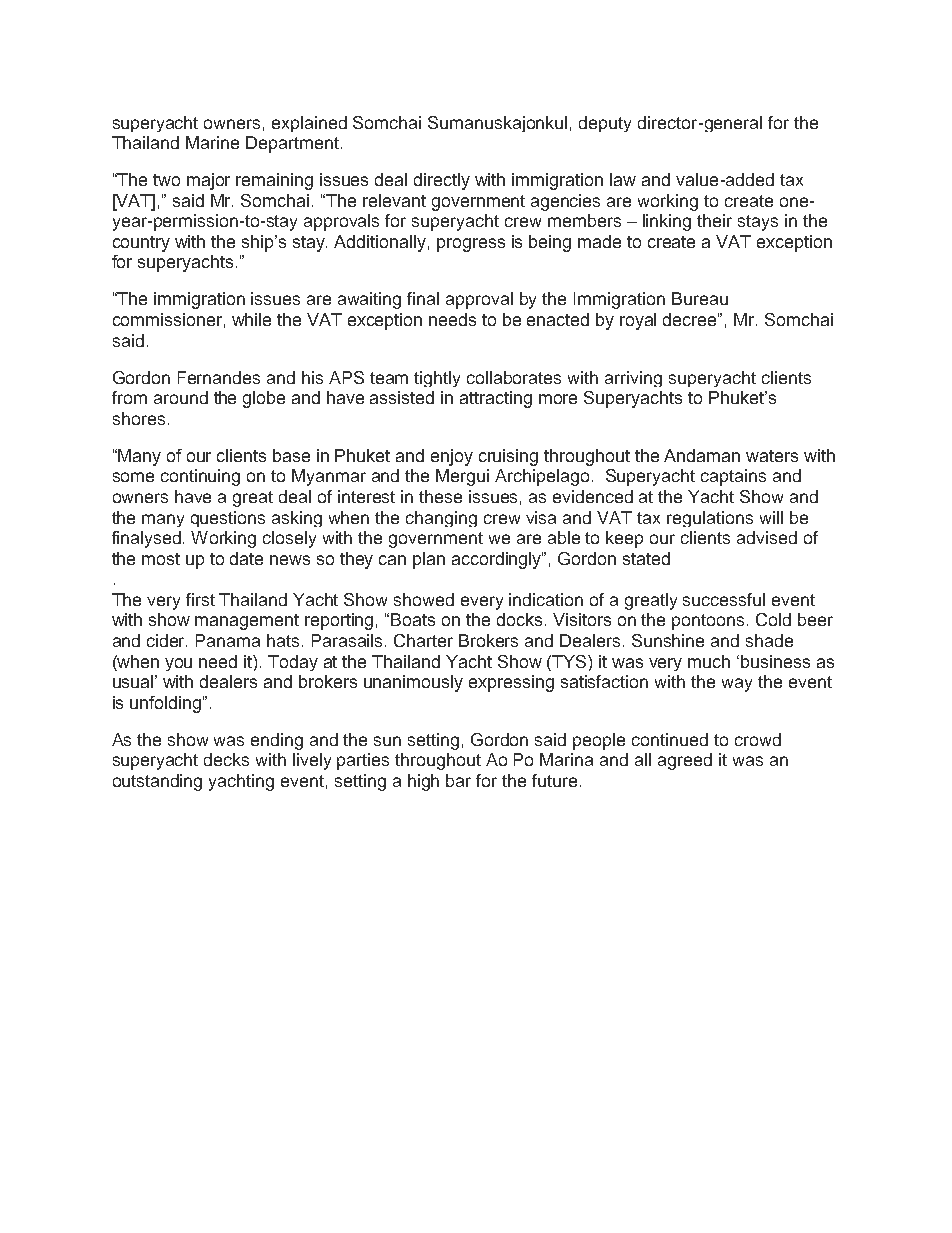  I want to click on directly, so click(442, 181).
